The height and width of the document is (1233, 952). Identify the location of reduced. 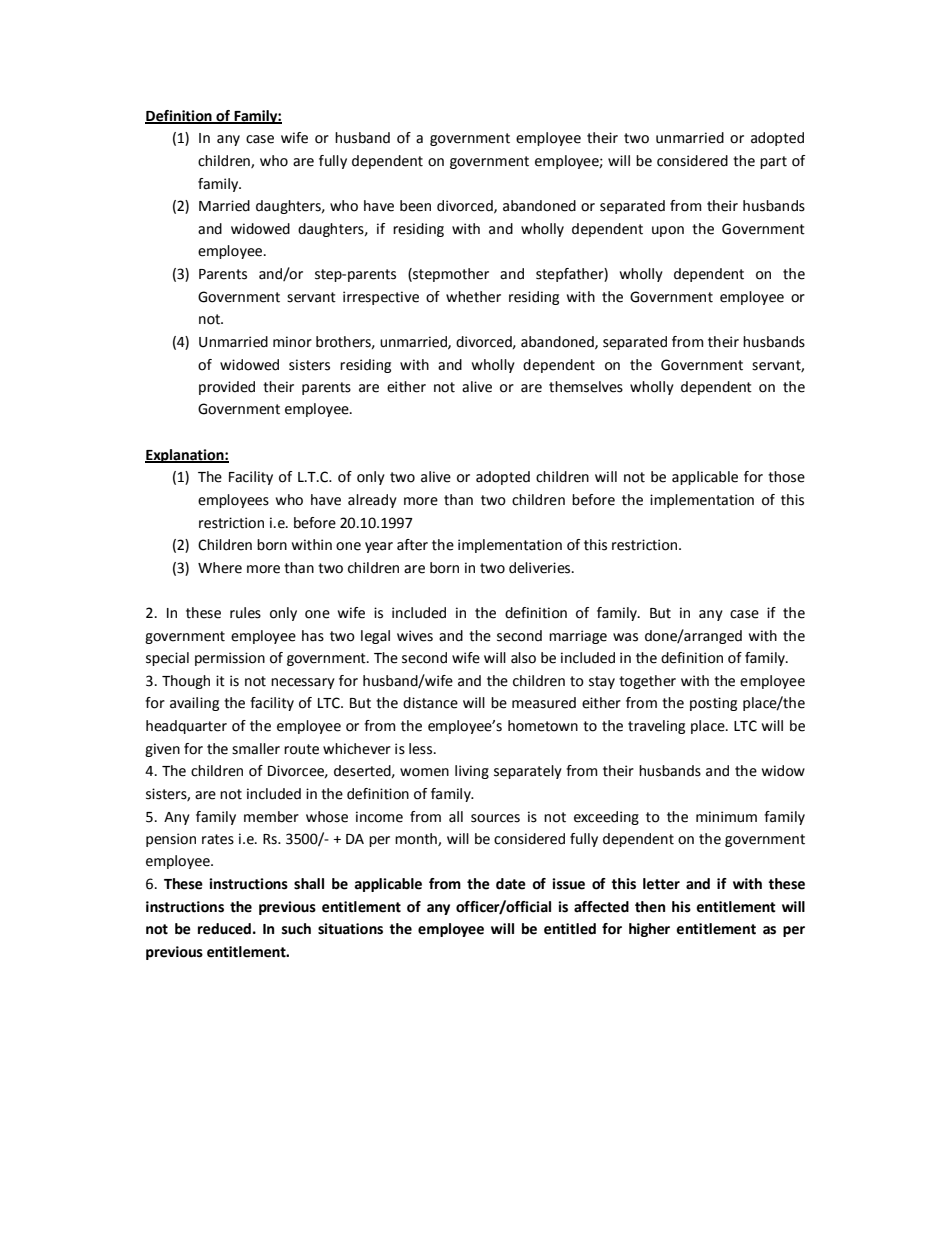
(224, 929).
